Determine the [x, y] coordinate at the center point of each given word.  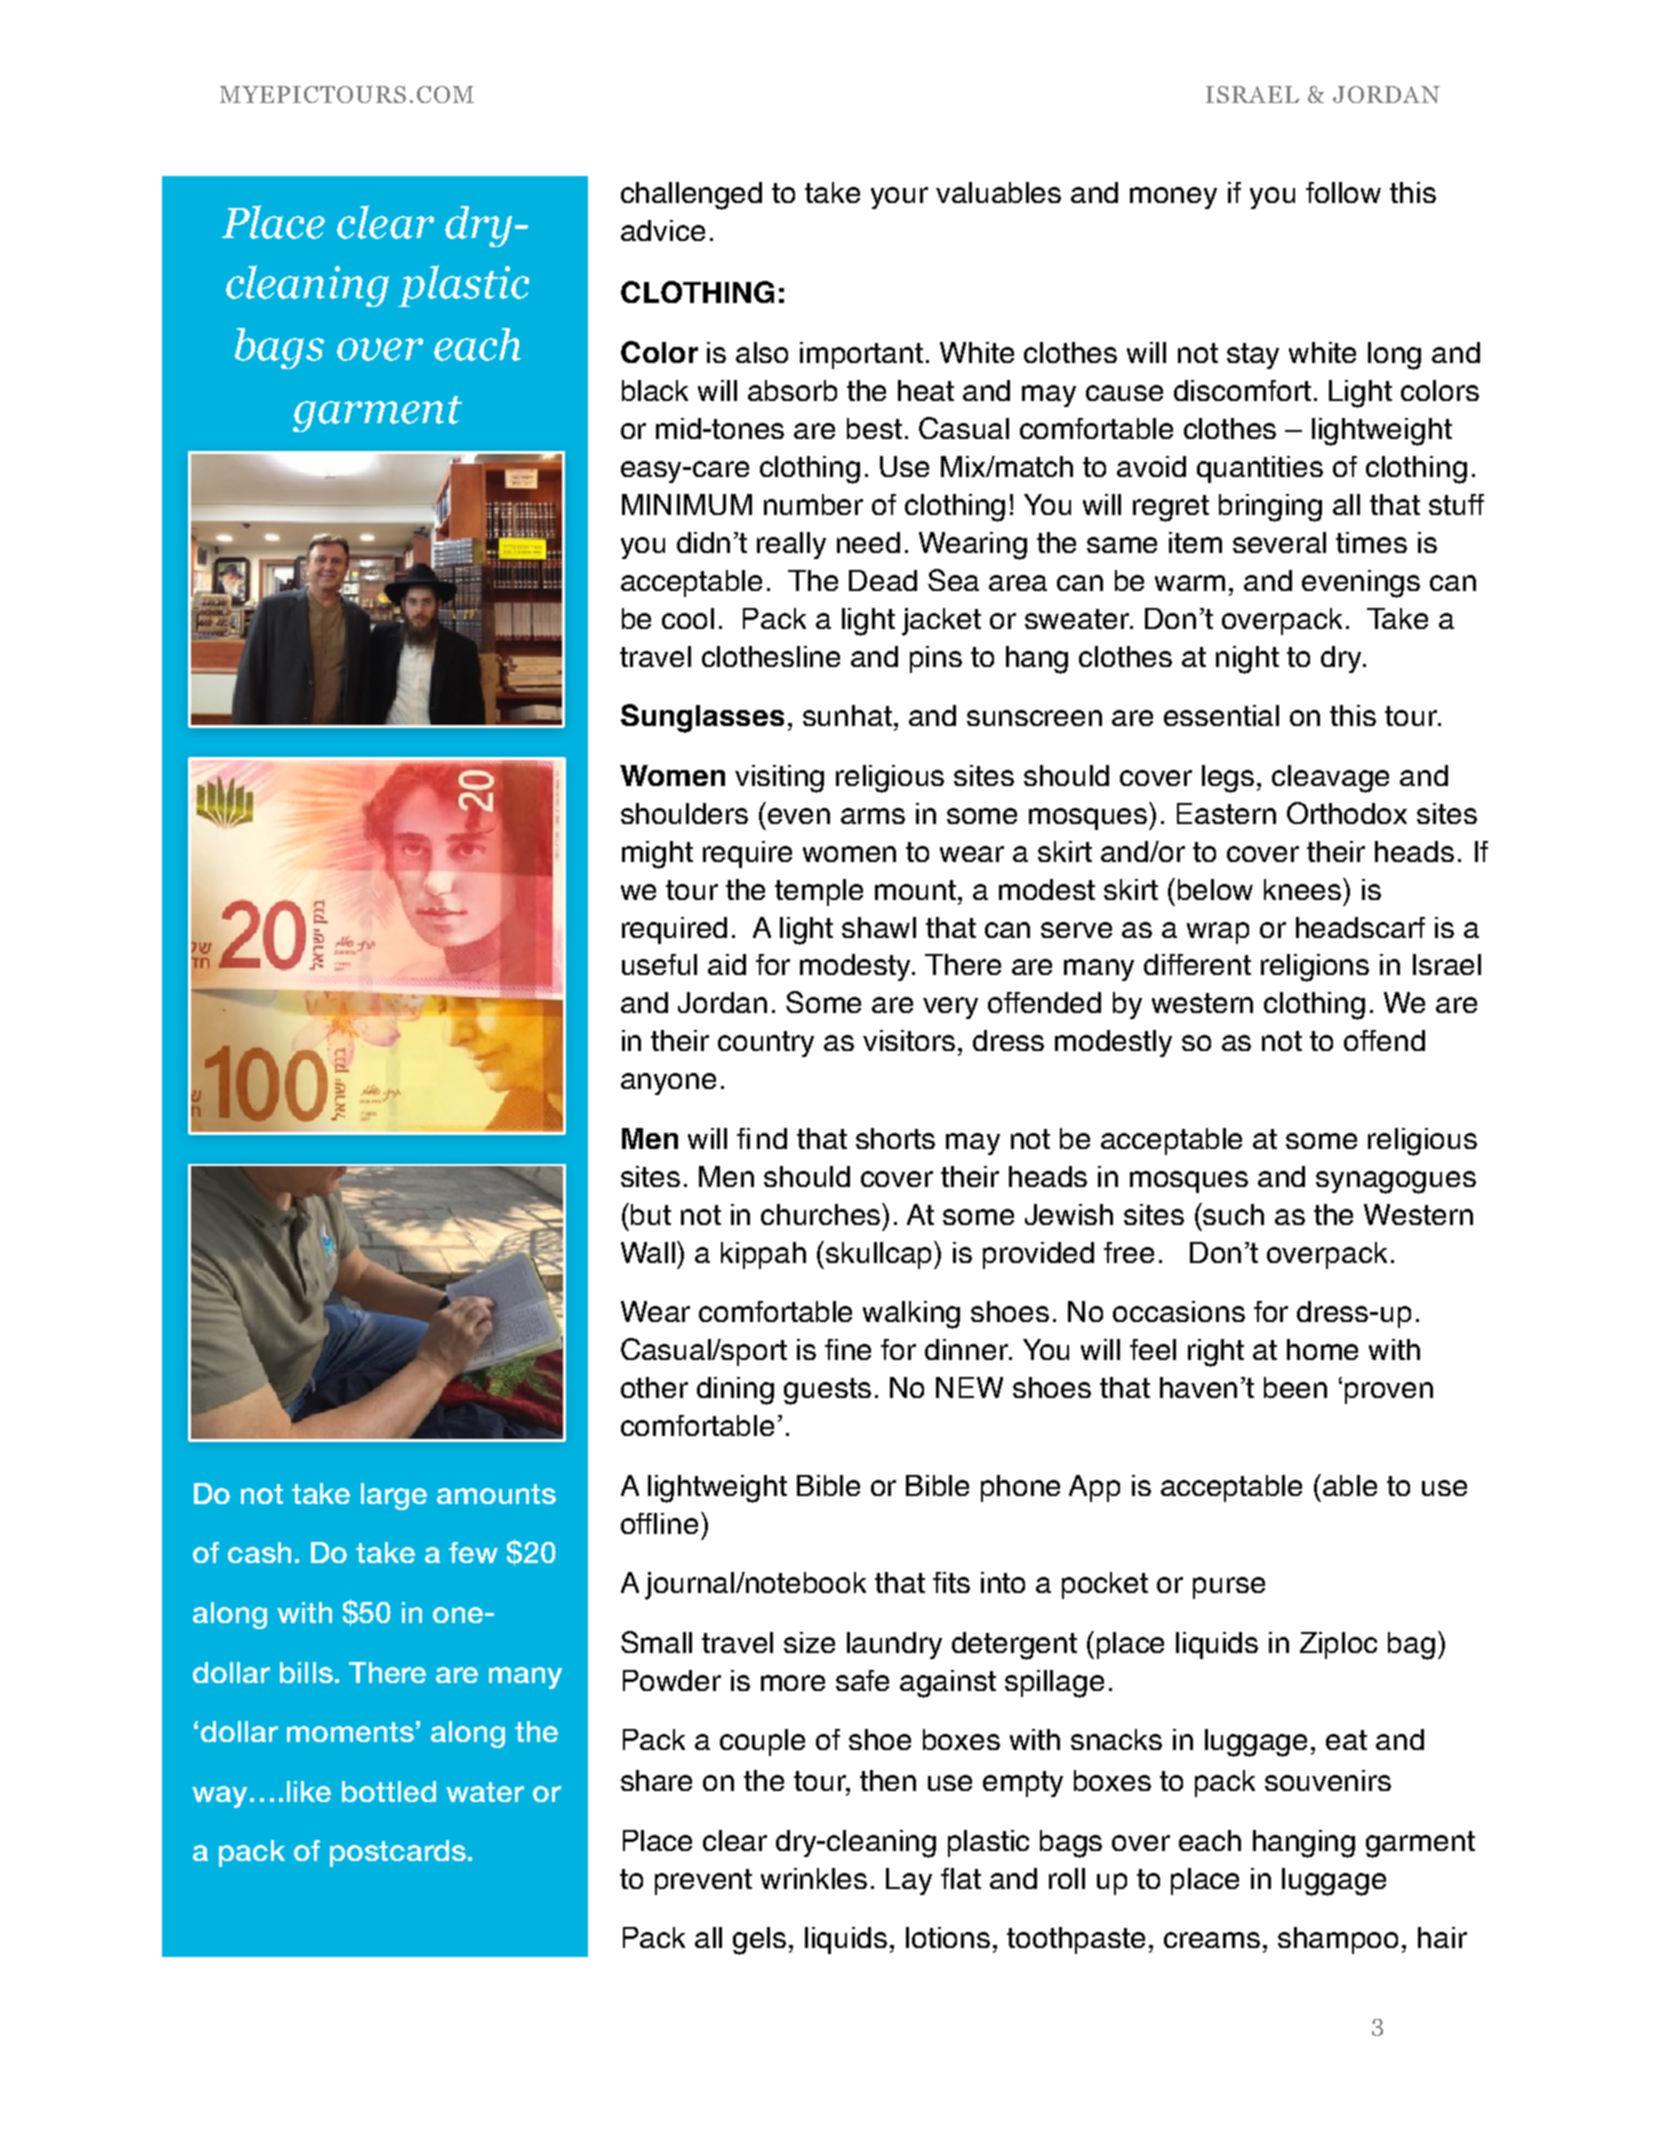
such [1233, 1214]
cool [688, 618]
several [1279, 542]
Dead [883, 580]
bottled [389, 1791]
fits [951, 1582]
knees [1304, 889]
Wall [649, 1252]
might [657, 855]
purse [1229, 1588]
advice [663, 230]
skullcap [880, 1255]
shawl [879, 927]
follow [1343, 192]
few [473, 1552]
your [899, 198]
